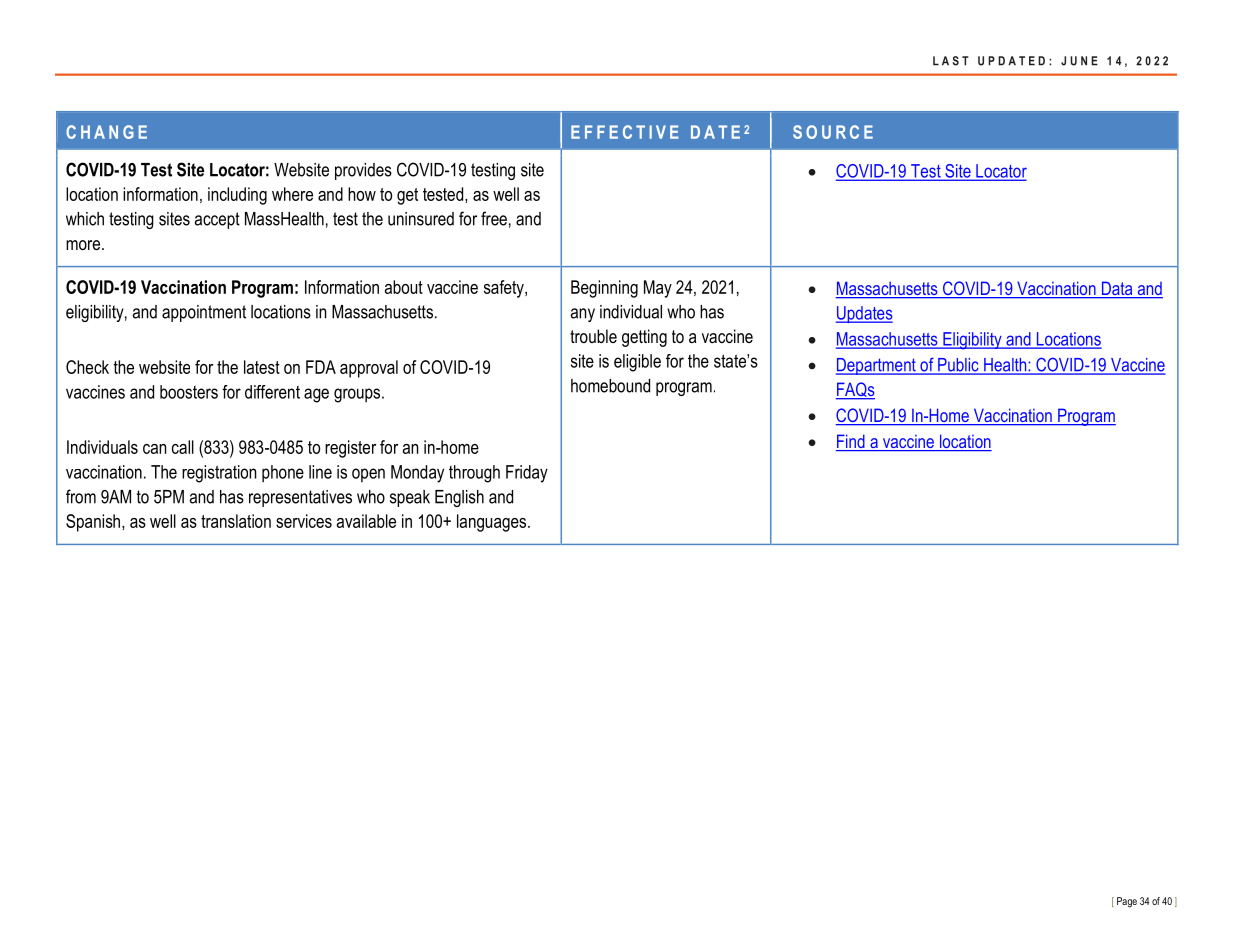 This document has width=1233, height=952. Describe the element at coordinates (1117, 289) in the document. I see `Data` at that location.
